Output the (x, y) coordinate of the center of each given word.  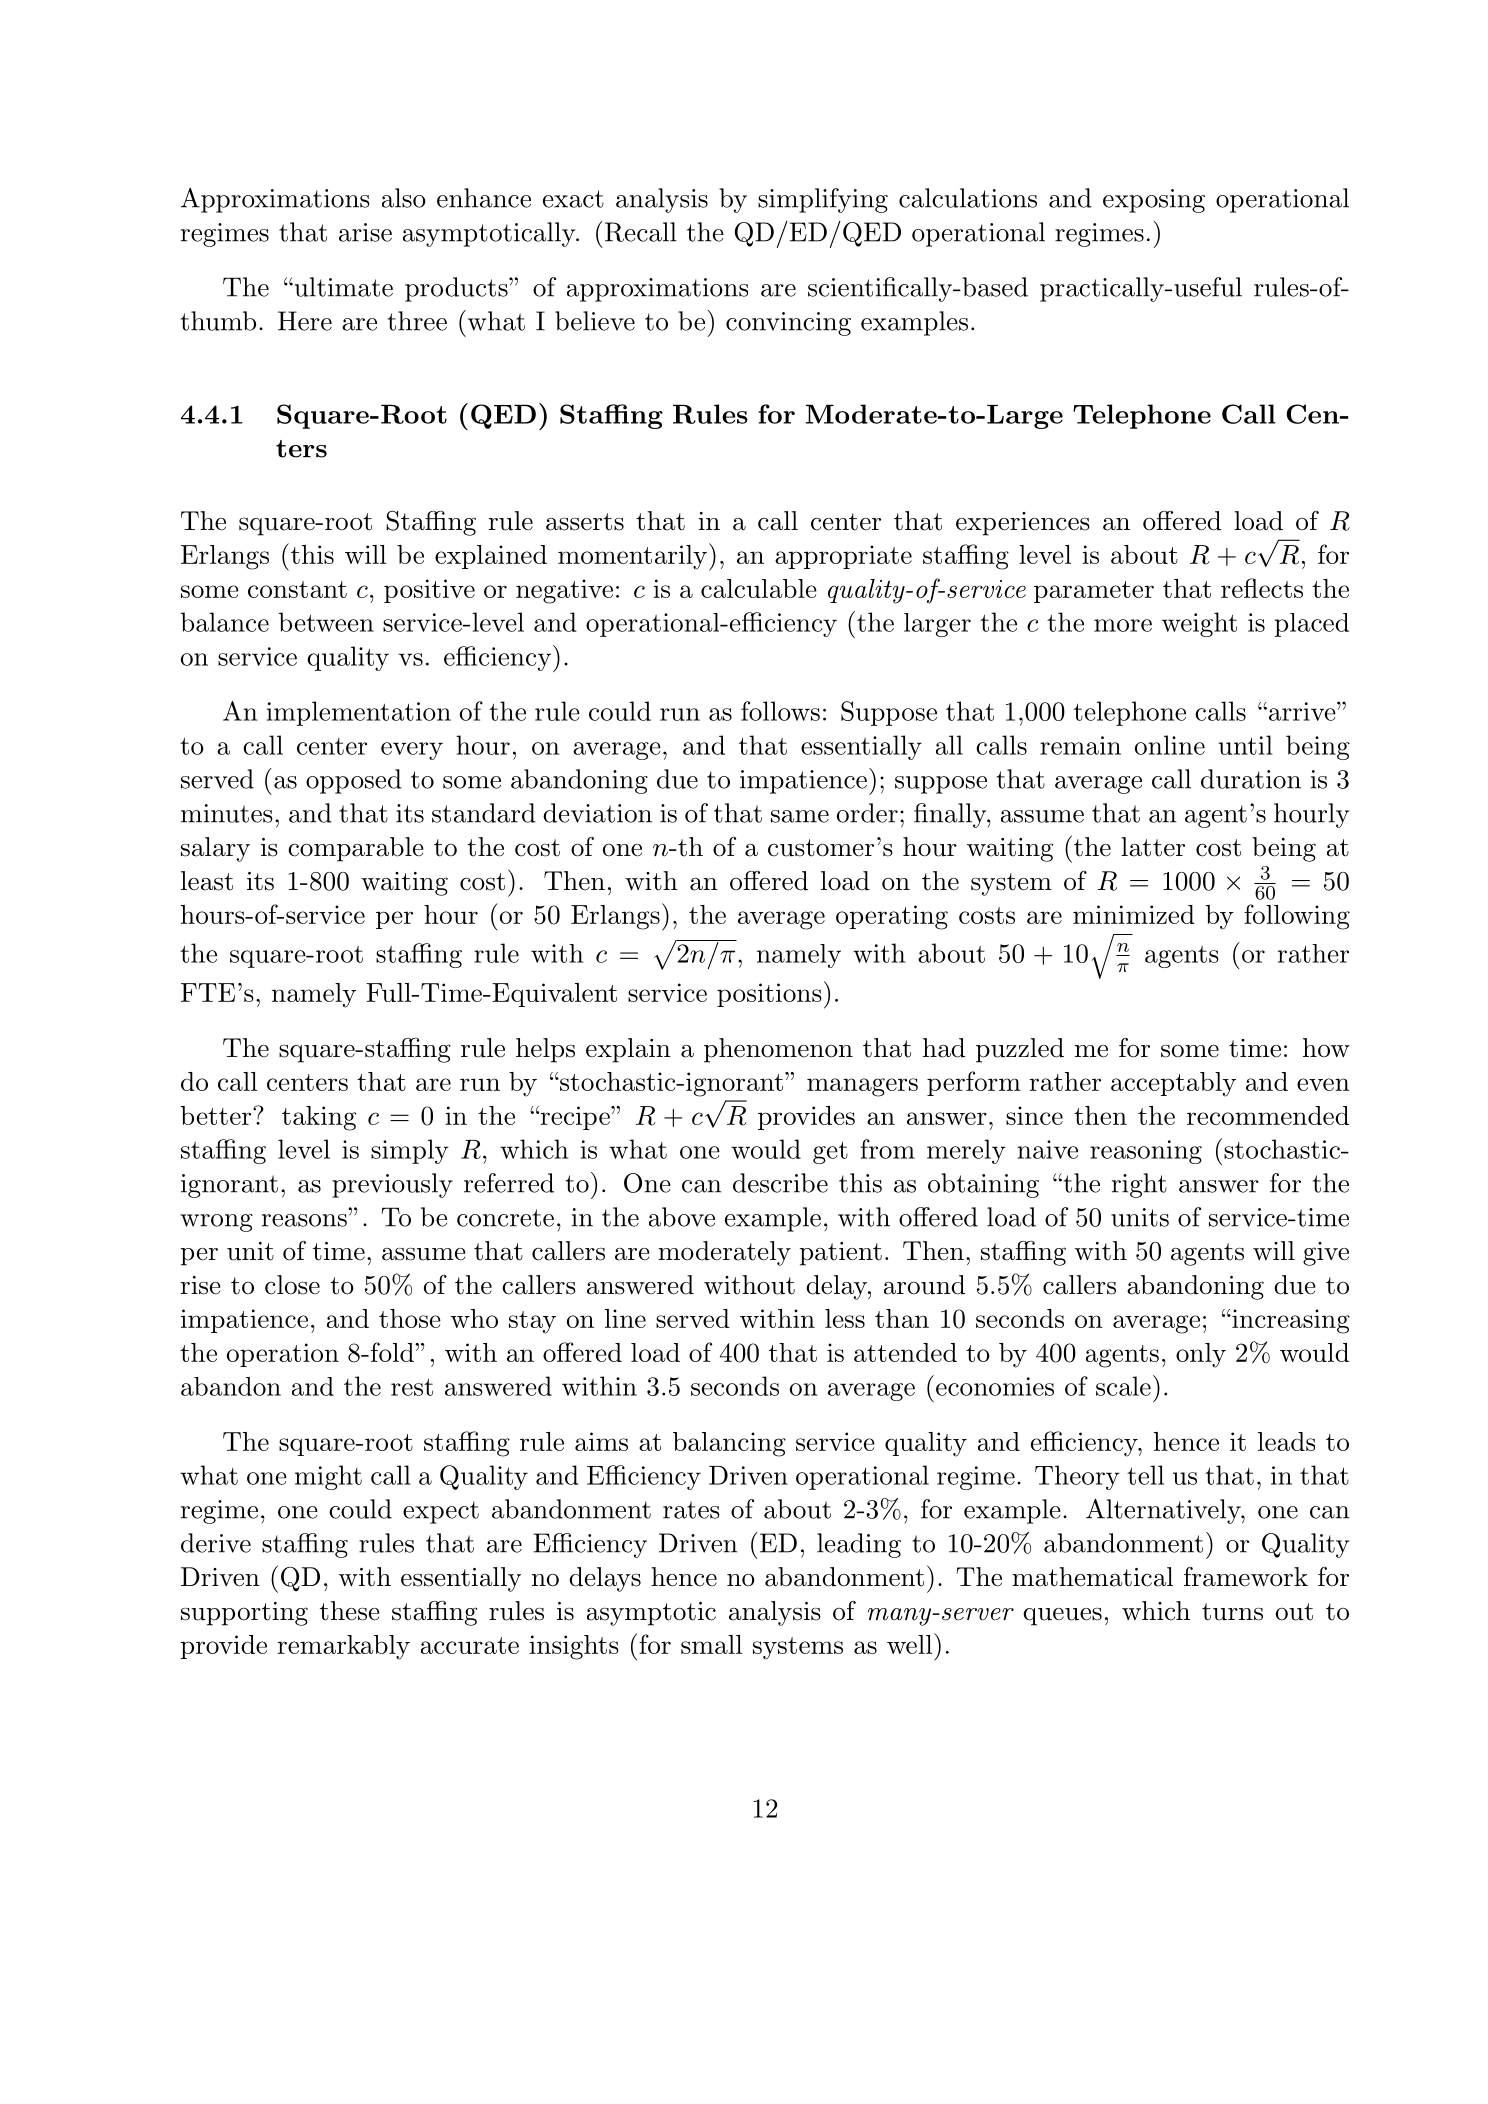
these (350, 1611)
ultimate (342, 287)
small (711, 1644)
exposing (1154, 201)
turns (1232, 1612)
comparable (356, 849)
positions (769, 995)
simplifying (823, 200)
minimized (1134, 914)
